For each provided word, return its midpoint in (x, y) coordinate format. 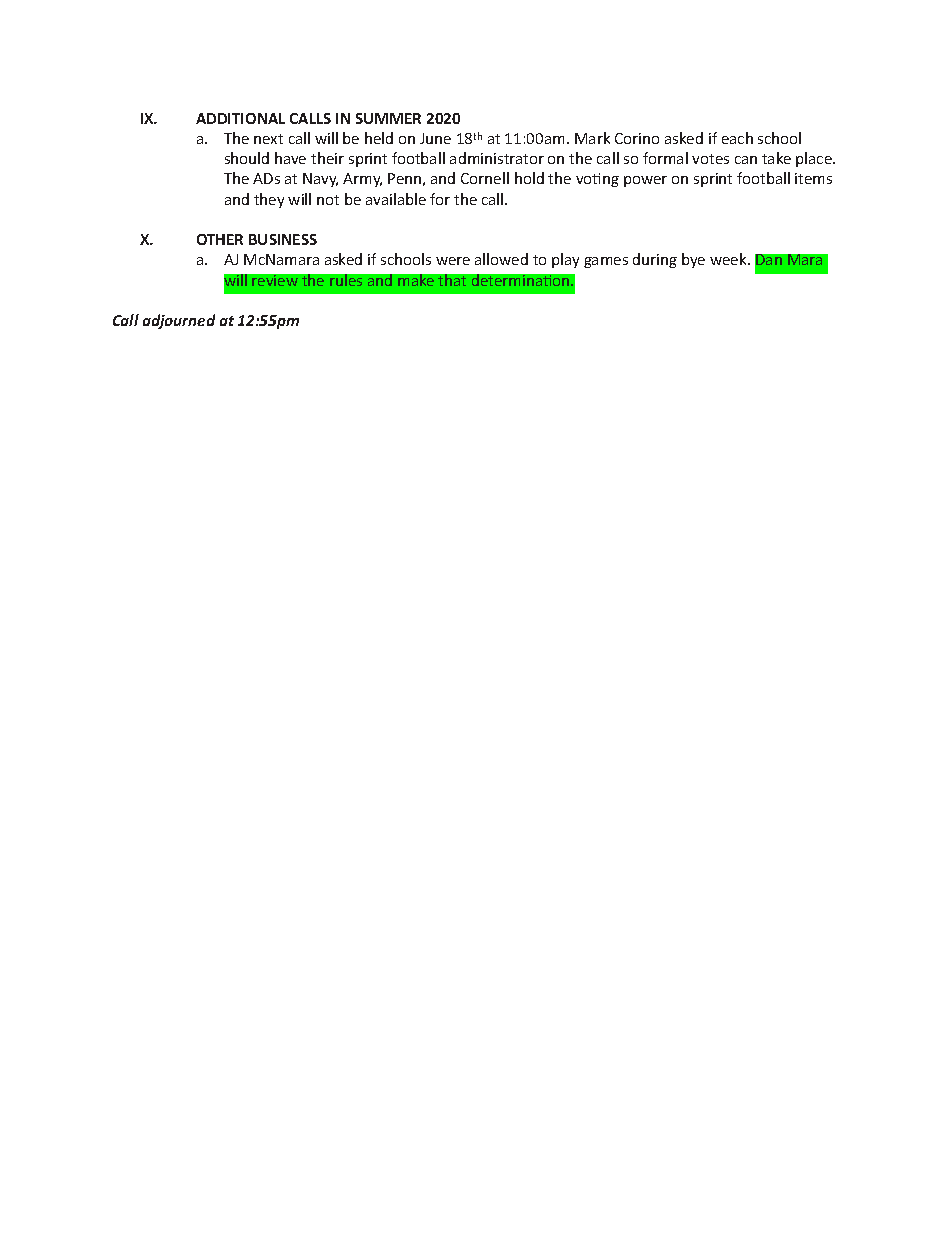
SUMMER (388, 118)
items (813, 178)
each (737, 138)
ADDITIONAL (240, 118)
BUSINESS (283, 239)
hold (529, 178)
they (269, 200)
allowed (501, 259)
